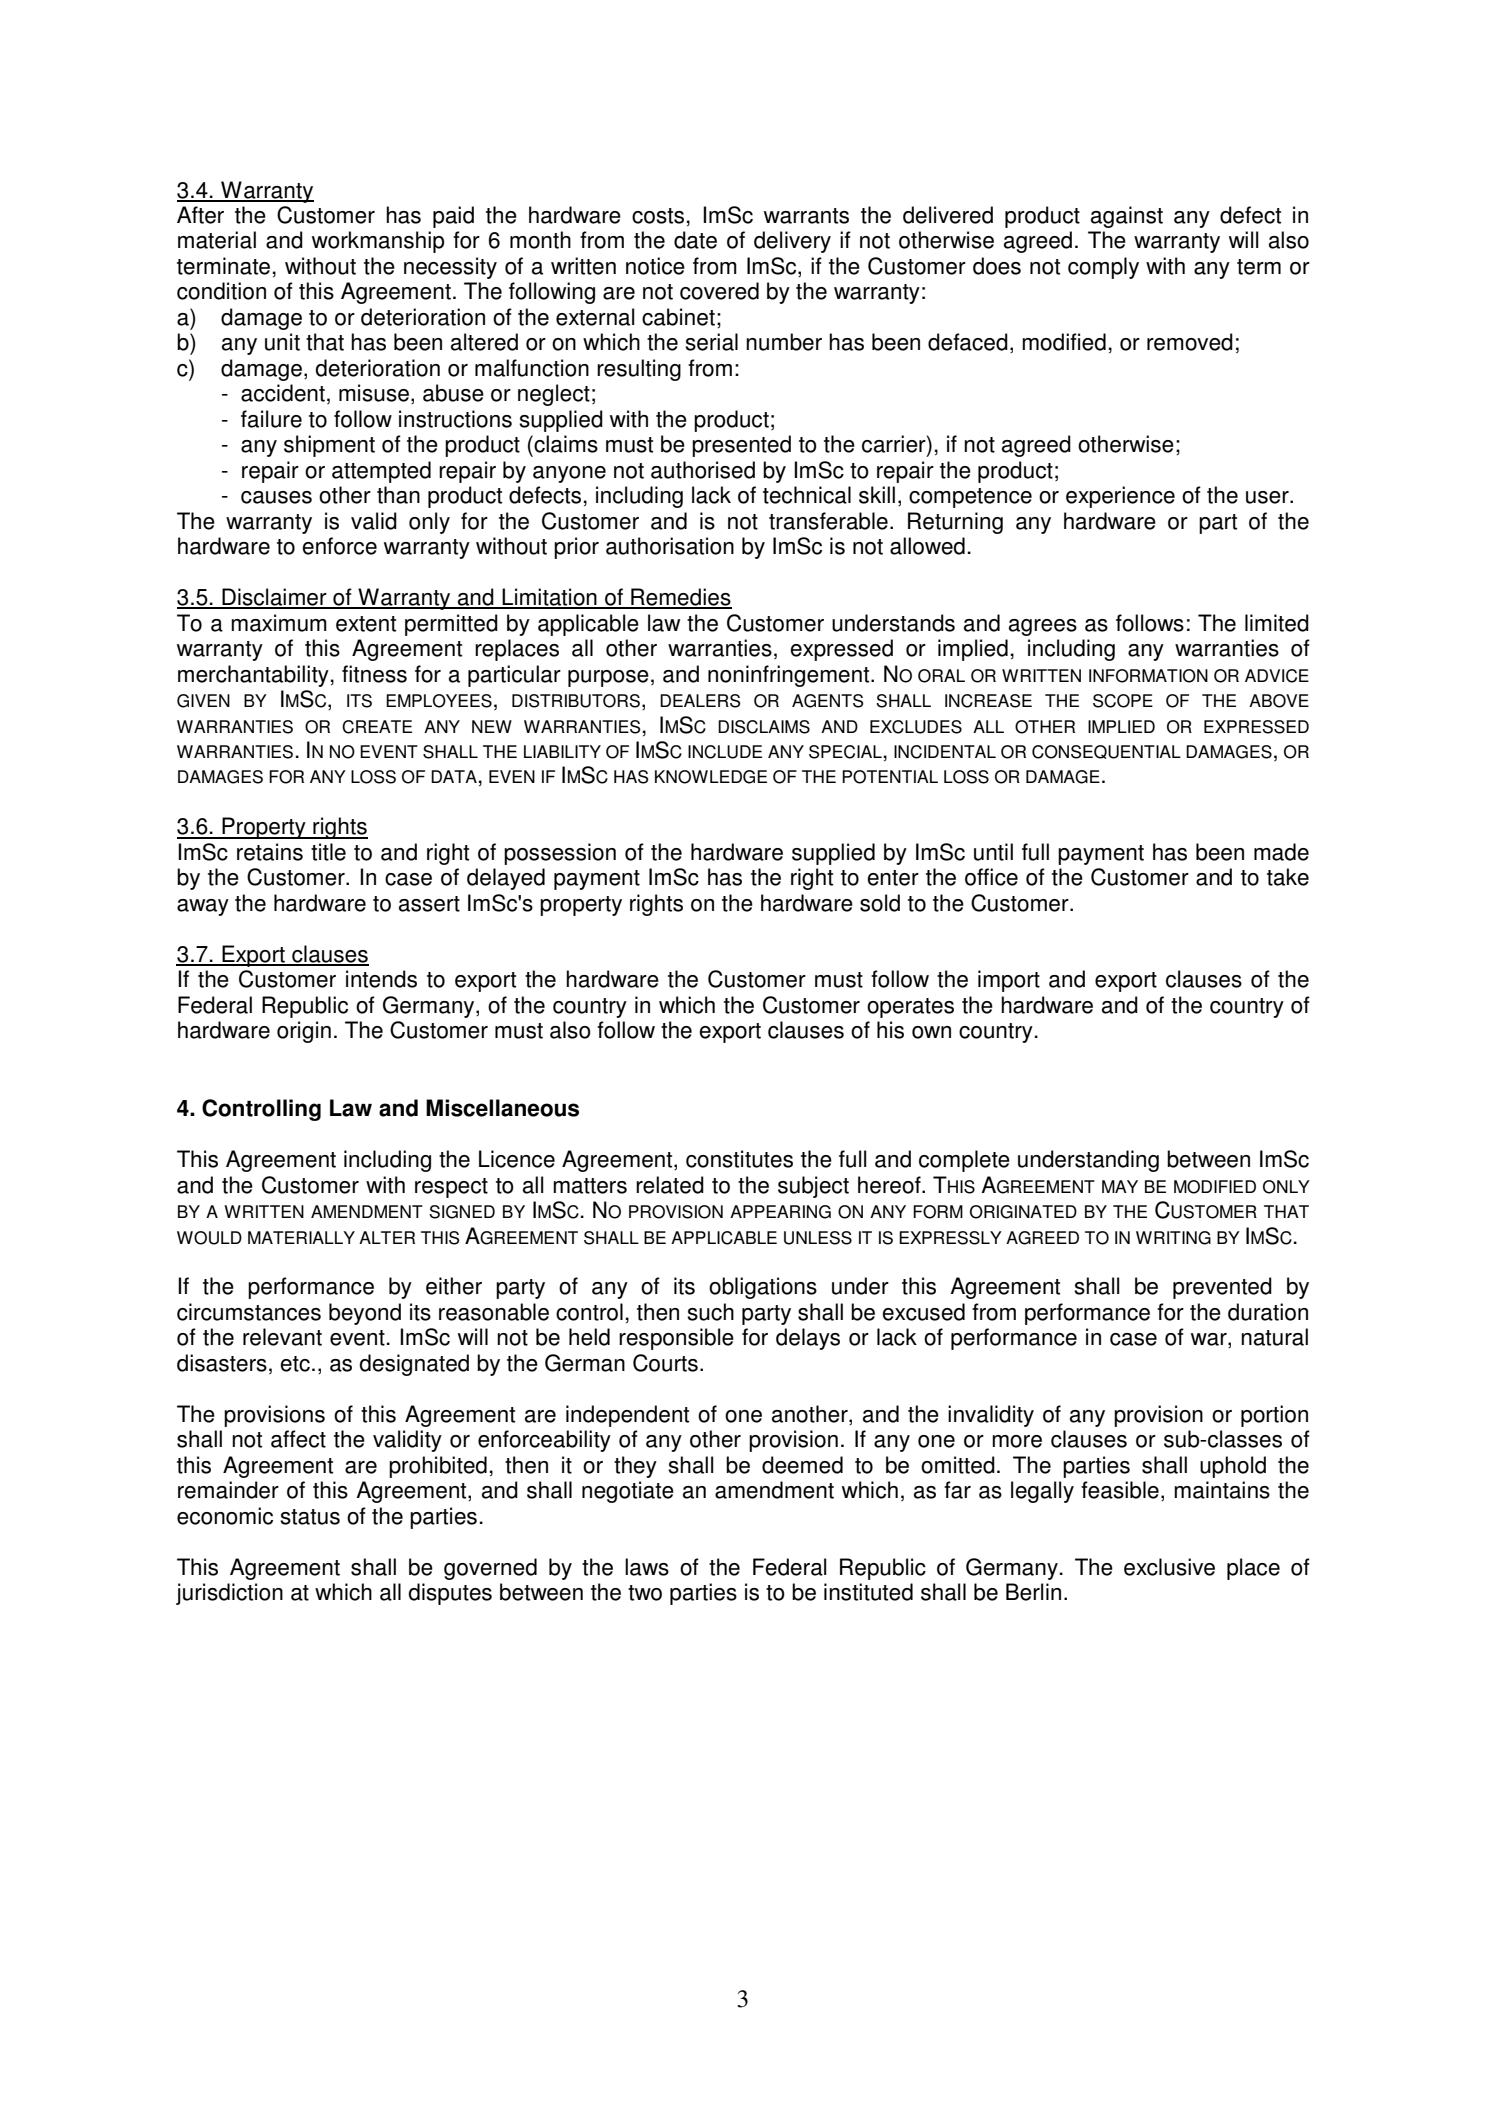 The image size is (1486, 2103). Describe the element at coordinates (792, 242) in the screenshot. I see `delivery` at that location.
